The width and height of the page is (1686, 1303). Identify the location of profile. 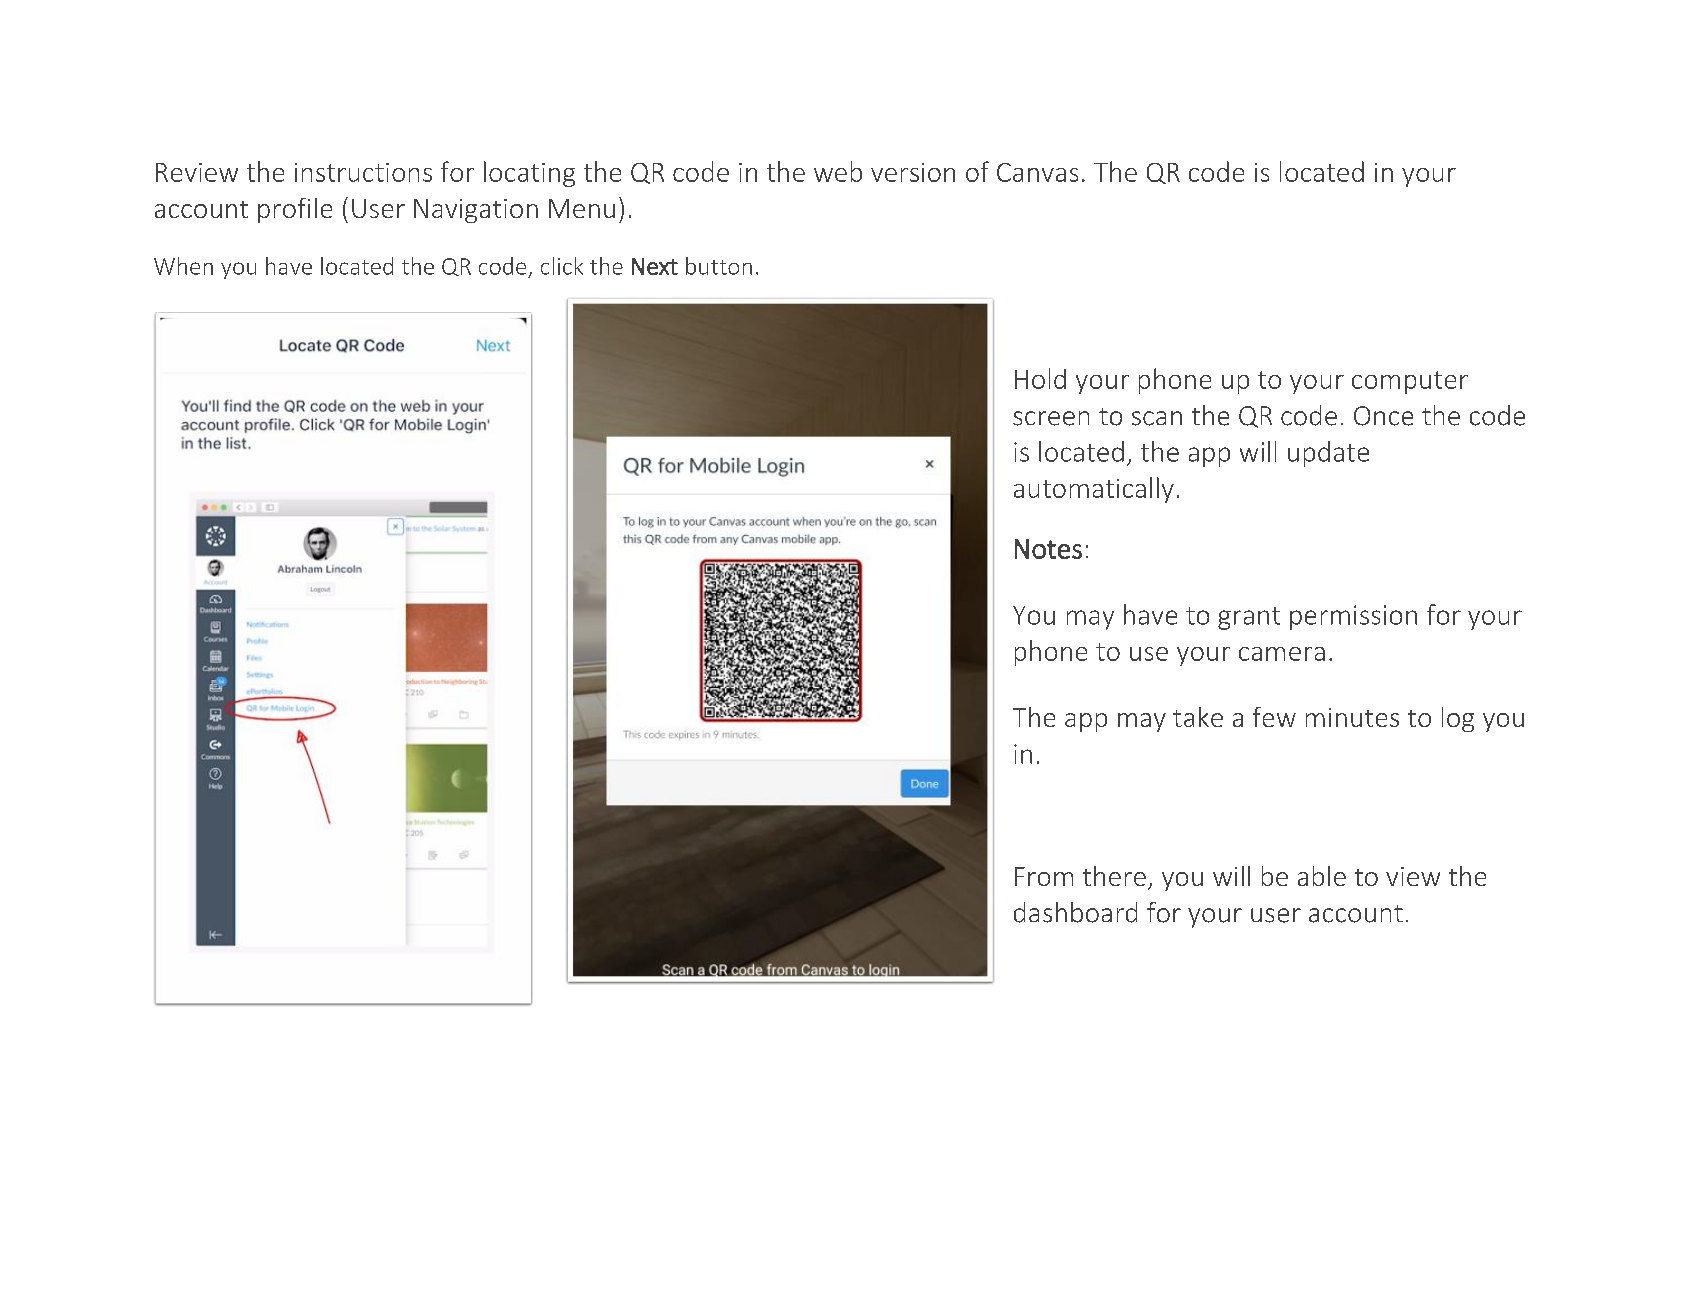
(295, 210).
